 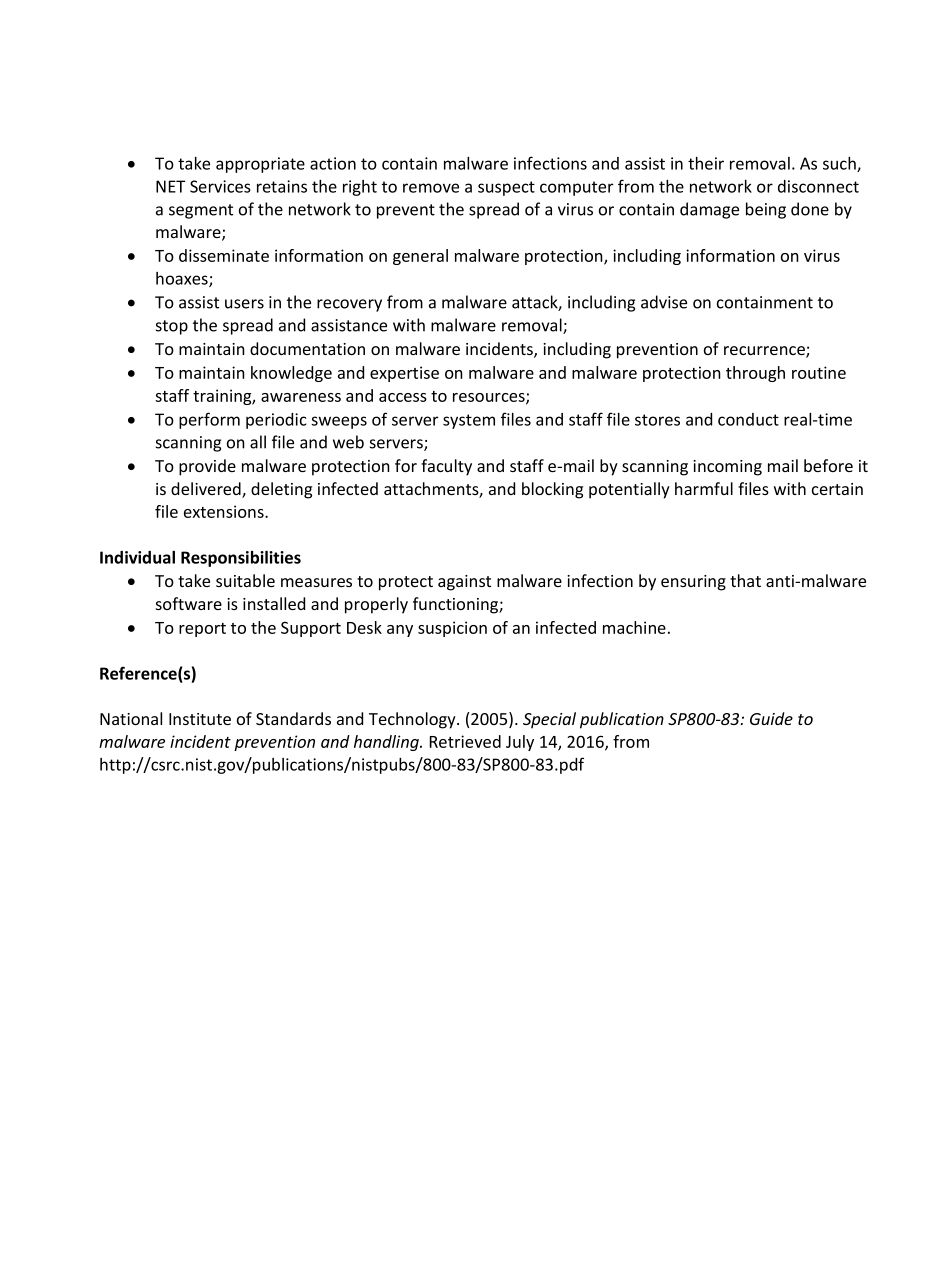 I want to click on Institute, so click(x=200, y=719).
